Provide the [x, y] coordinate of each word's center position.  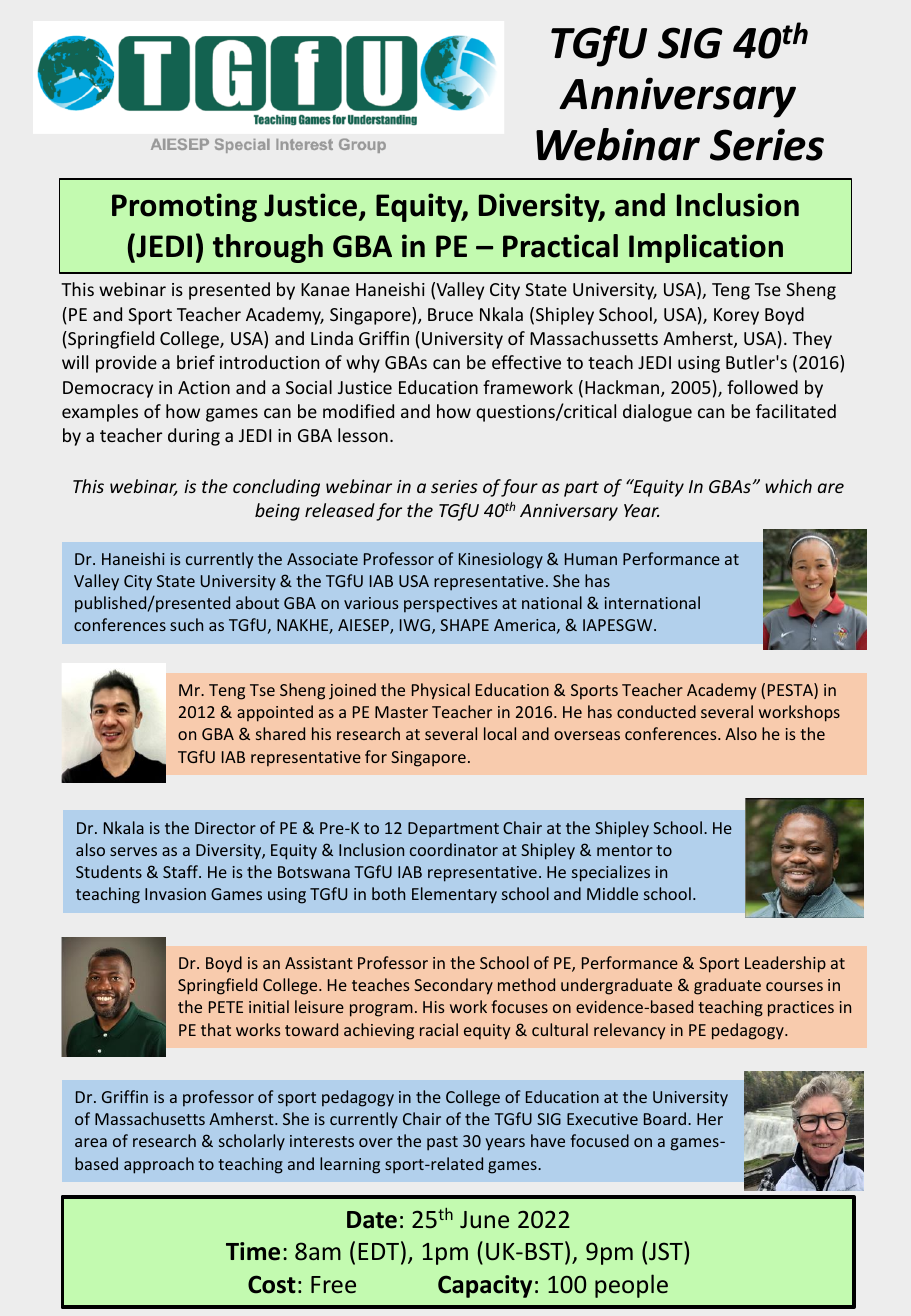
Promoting [184, 207]
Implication [706, 248]
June [484, 1219]
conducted [656, 711]
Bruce [450, 314]
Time [253, 1251]
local [500, 733]
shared [280, 733]
